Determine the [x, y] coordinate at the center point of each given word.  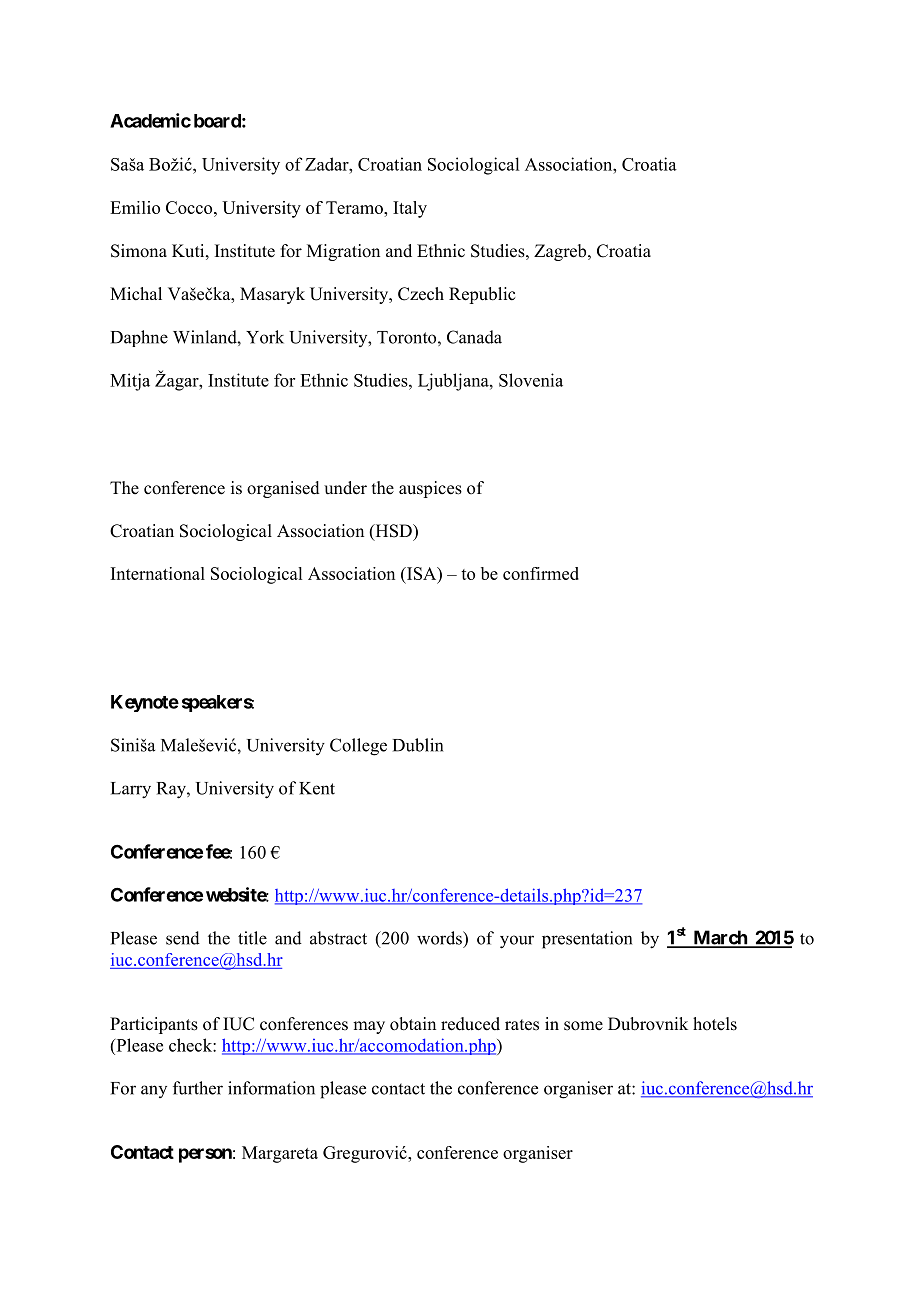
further [198, 1088]
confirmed [541, 573]
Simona [139, 251]
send [183, 938]
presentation [587, 940]
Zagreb [561, 252]
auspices [430, 489]
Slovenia [531, 380]
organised [283, 489]
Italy [410, 209]
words [440, 938]
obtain [413, 1024]
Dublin [418, 745]
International [158, 573]
